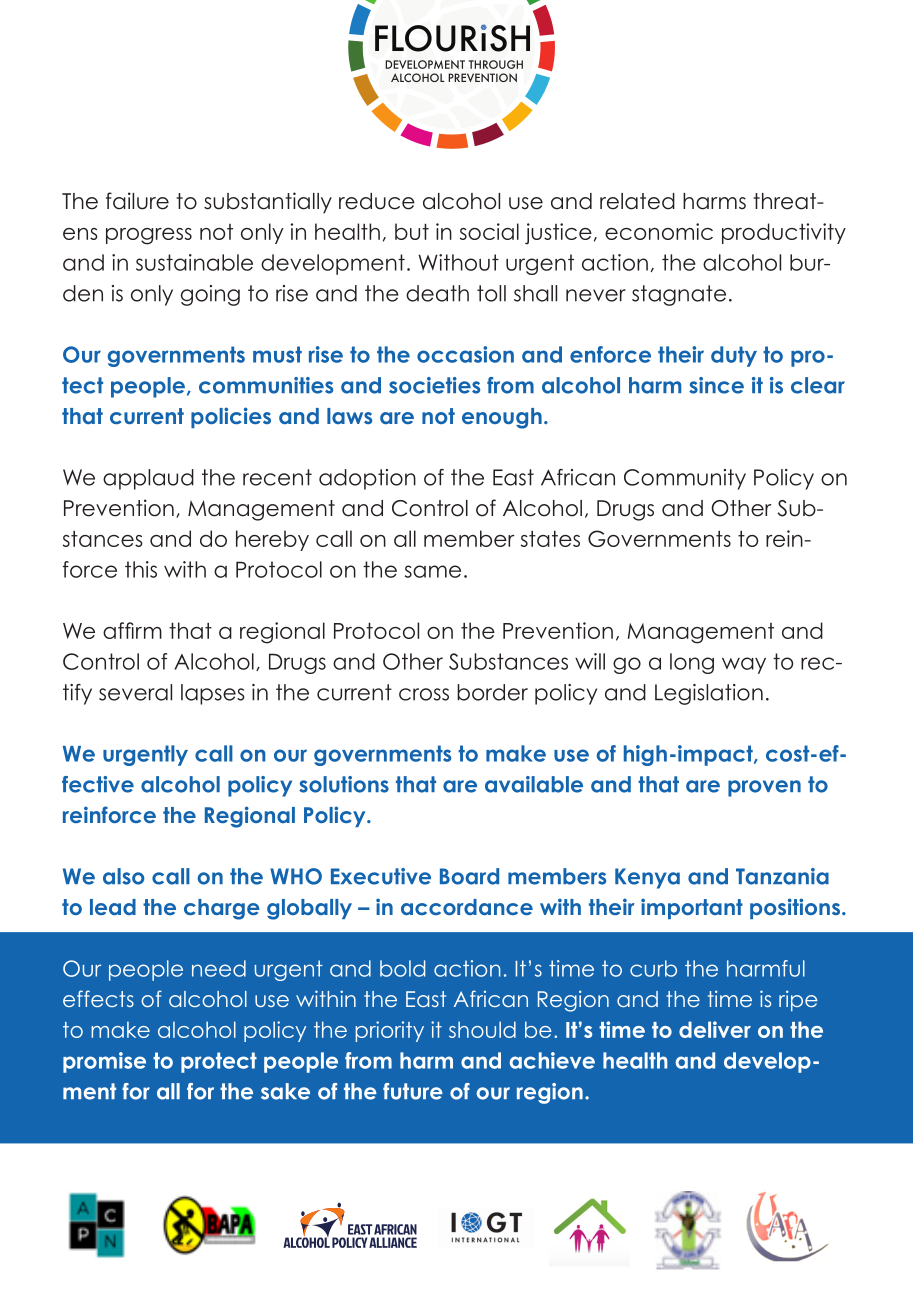 The width and height of the screenshot is (913, 1305). I want to click on also, so click(124, 876).
